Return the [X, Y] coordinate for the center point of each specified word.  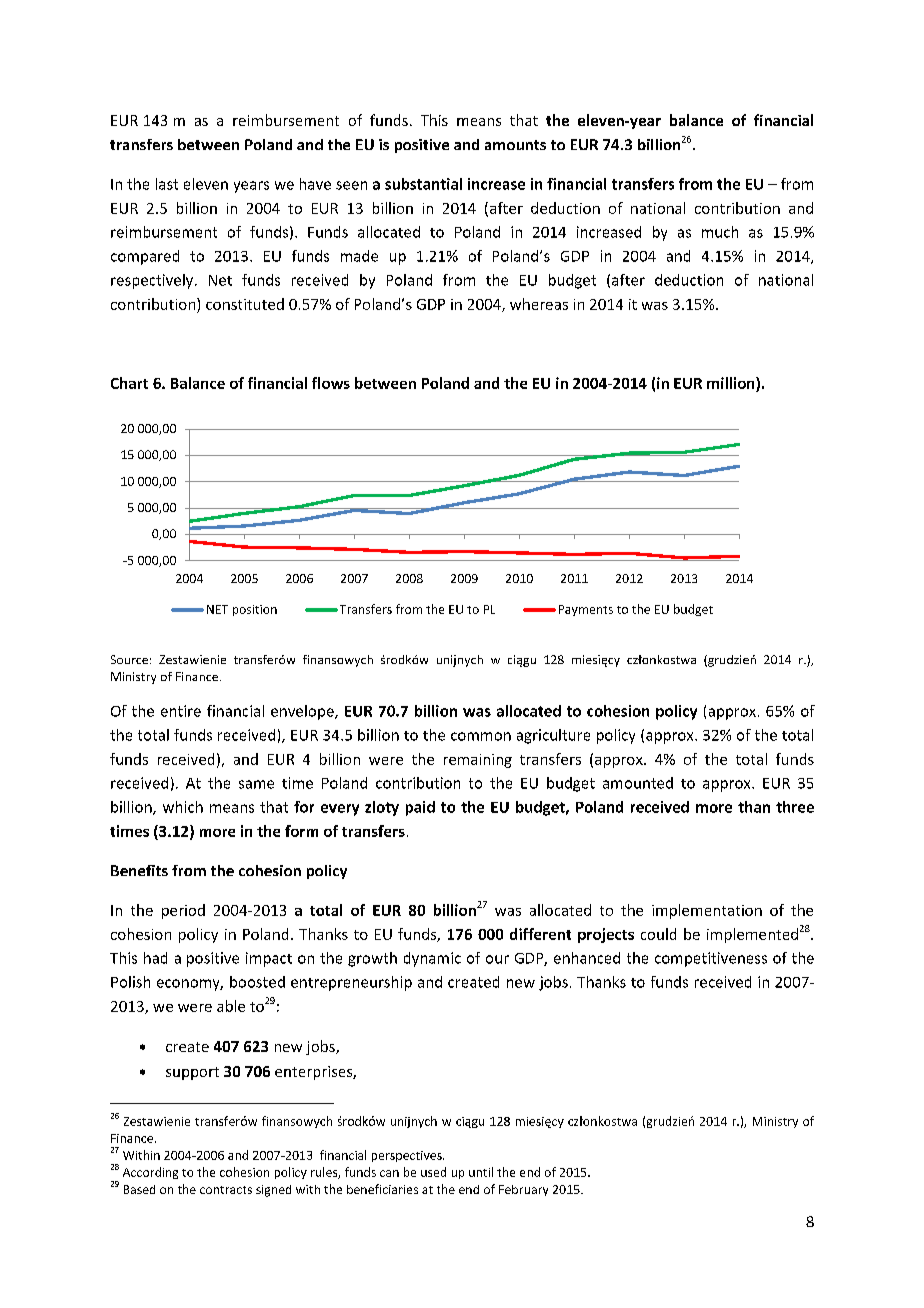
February [523, 1190]
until [481, 1172]
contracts [226, 1190]
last [167, 184]
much [720, 232]
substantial [423, 184]
